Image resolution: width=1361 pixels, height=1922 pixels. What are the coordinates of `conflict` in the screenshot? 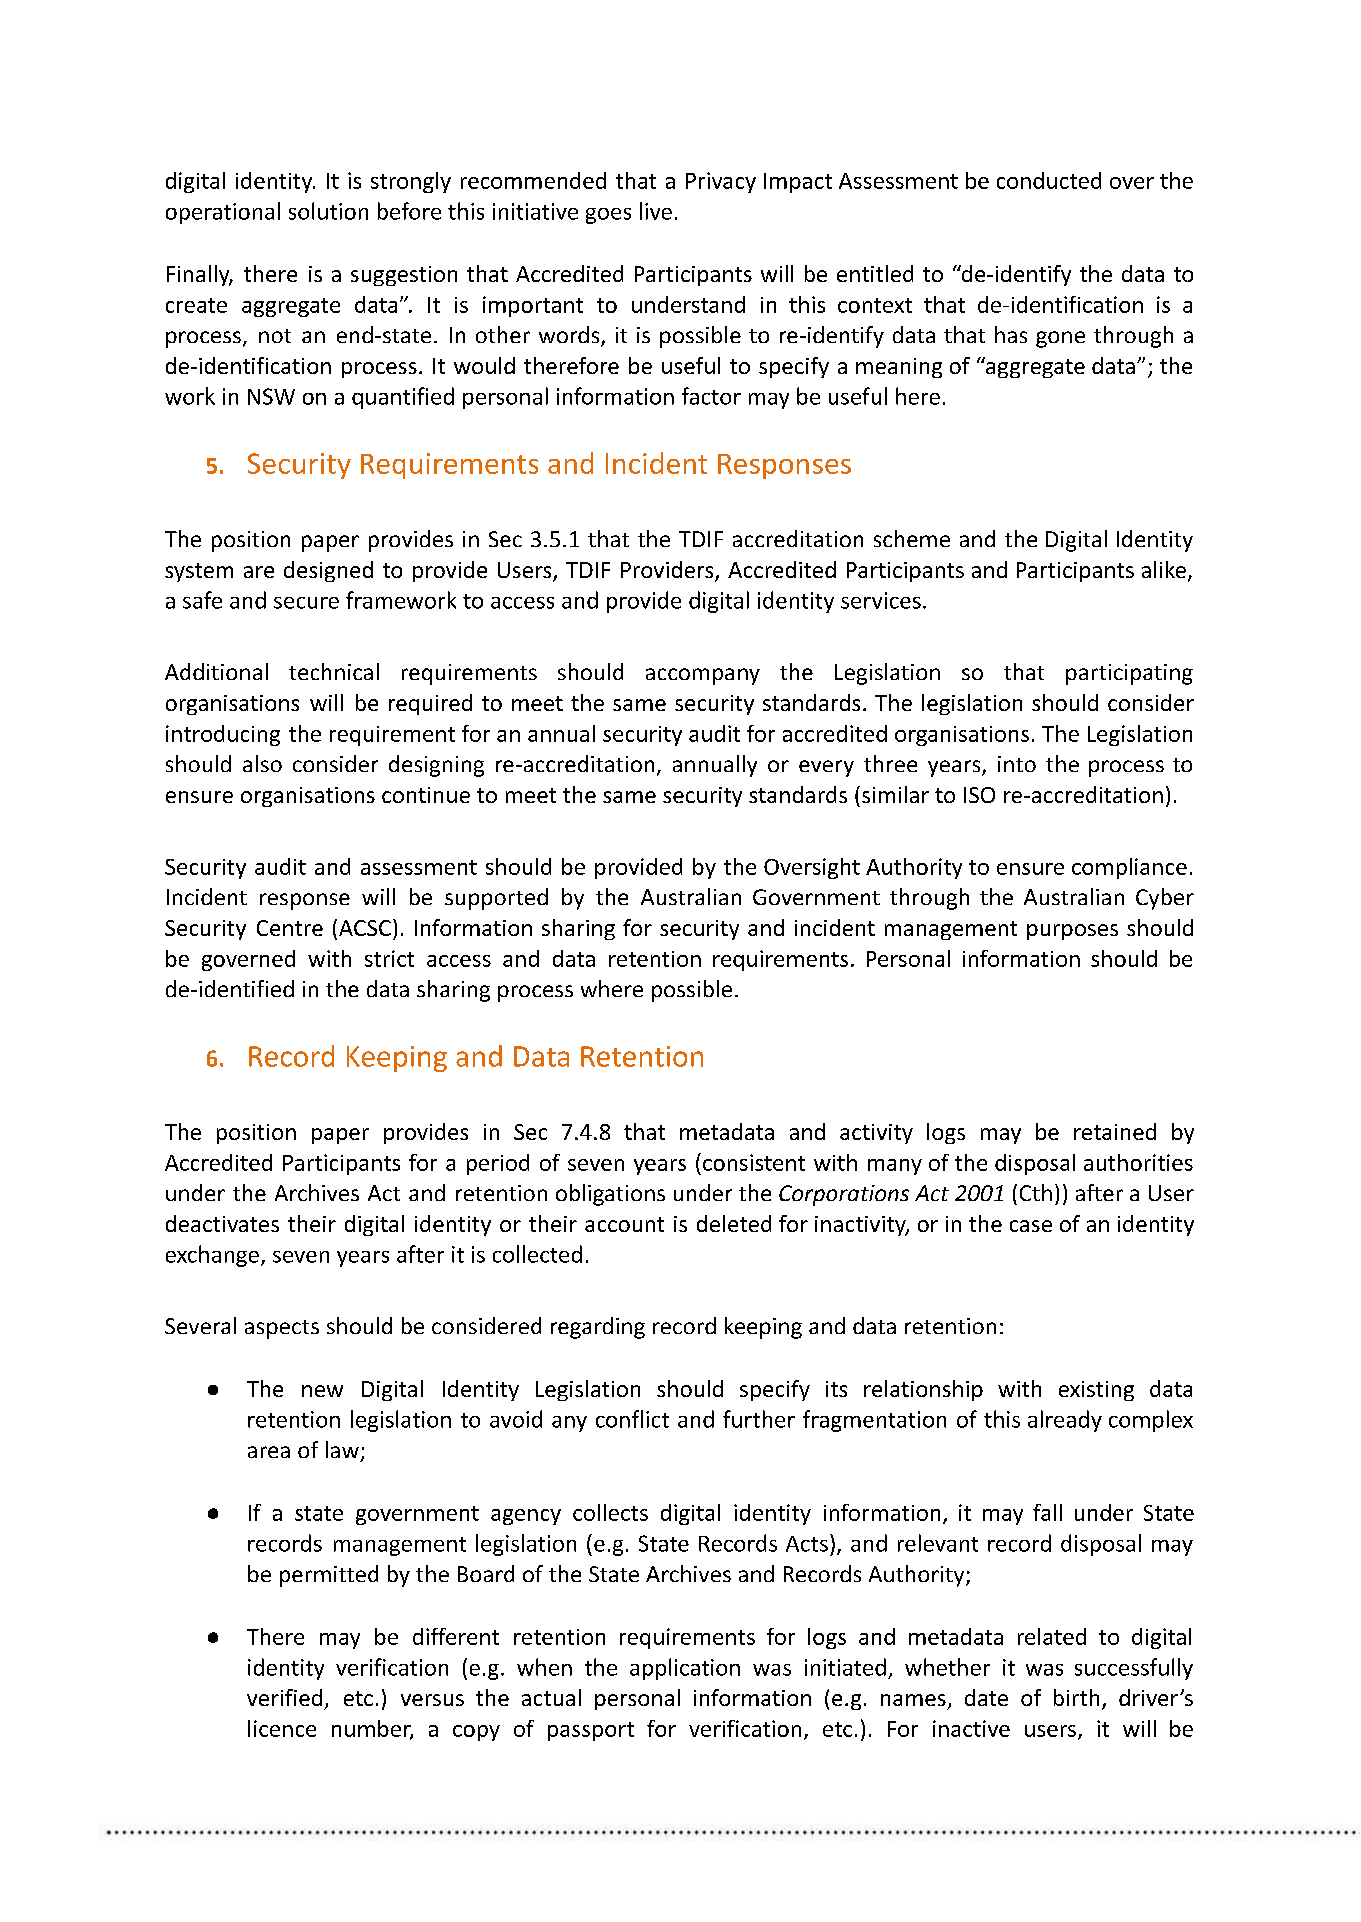 It's located at (632, 1419).
